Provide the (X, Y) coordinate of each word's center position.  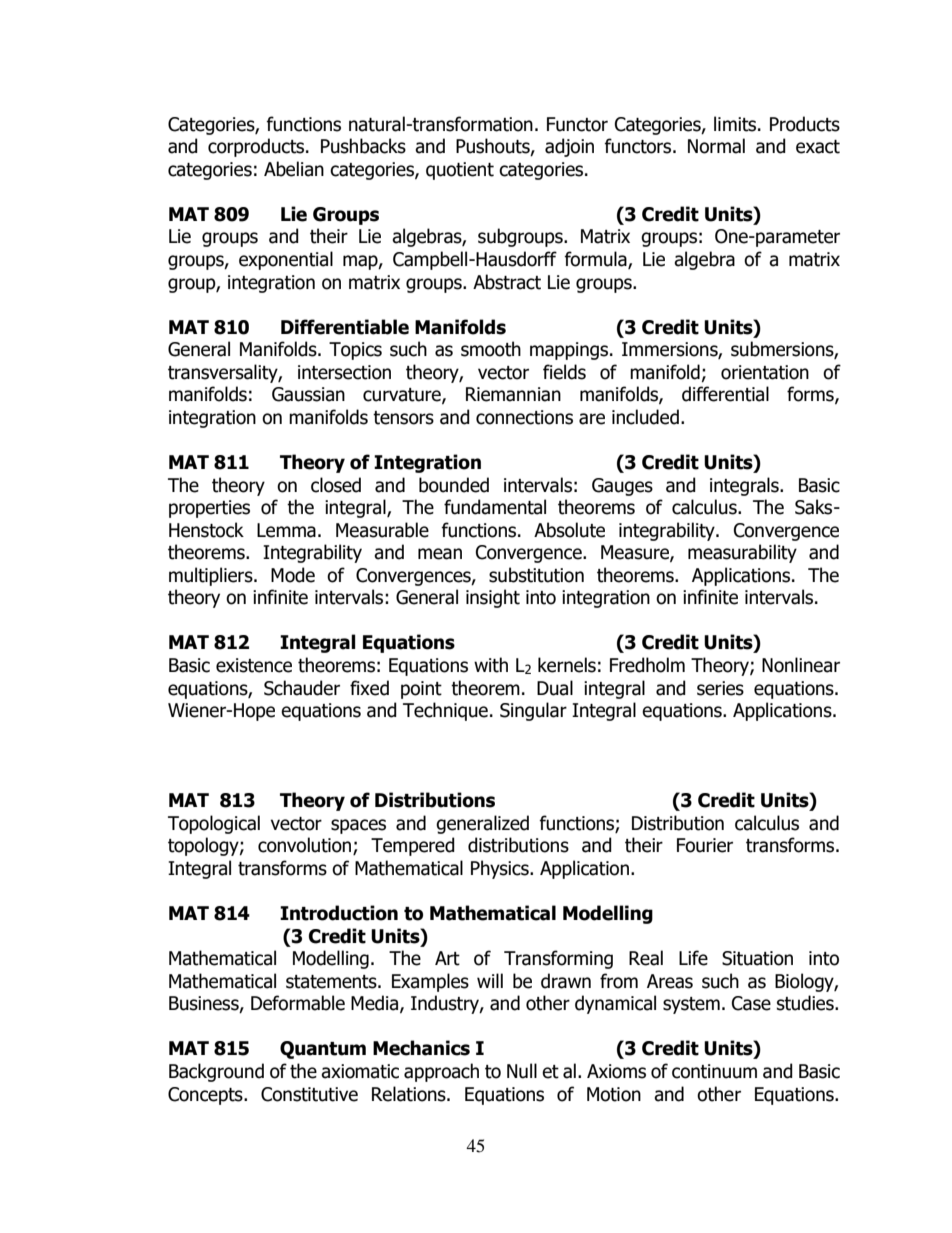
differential (725, 394)
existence (254, 665)
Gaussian (308, 394)
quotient (460, 171)
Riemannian (513, 394)
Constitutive (309, 1094)
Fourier (705, 845)
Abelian (294, 169)
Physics (501, 869)
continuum (714, 1071)
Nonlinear (801, 665)
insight (493, 598)
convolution (306, 846)
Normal (716, 146)
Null (522, 1071)
